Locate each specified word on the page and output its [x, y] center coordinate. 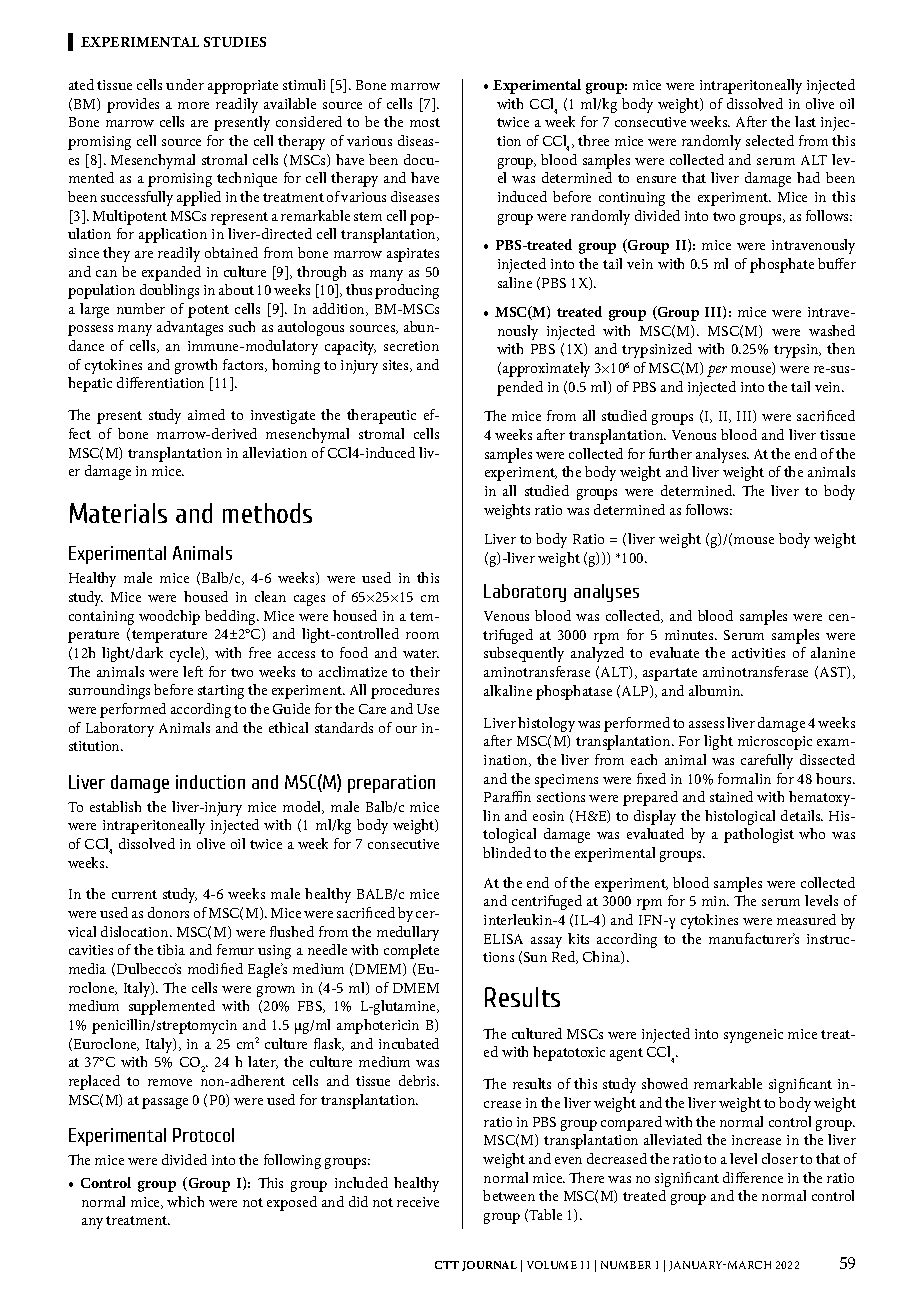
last [805, 121]
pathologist [759, 835]
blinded [507, 852]
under [185, 84]
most [425, 122]
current [134, 894]
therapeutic [381, 416]
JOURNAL [489, 1266]
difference [753, 1177]
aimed [206, 414]
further [670, 453]
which [185, 1201]
